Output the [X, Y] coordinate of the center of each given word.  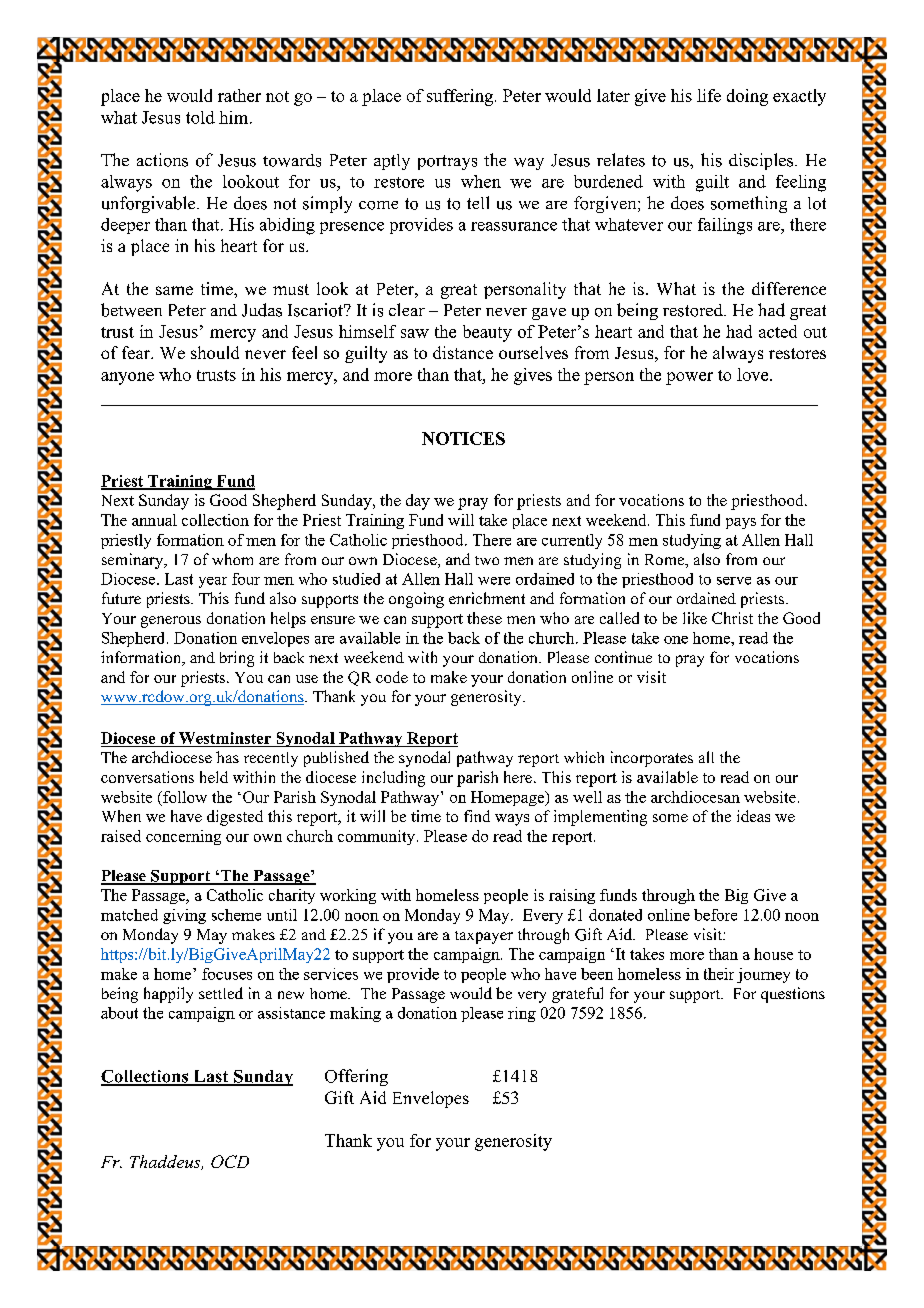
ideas [753, 816]
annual [154, 520]
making [355, 1014]
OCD [230, 1161]
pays [741, 523]
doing [747, 97]
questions [793, 995]
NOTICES [463, 438]
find [477, 816]
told [200, 117]
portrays [447, 162]
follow [184, 797]
